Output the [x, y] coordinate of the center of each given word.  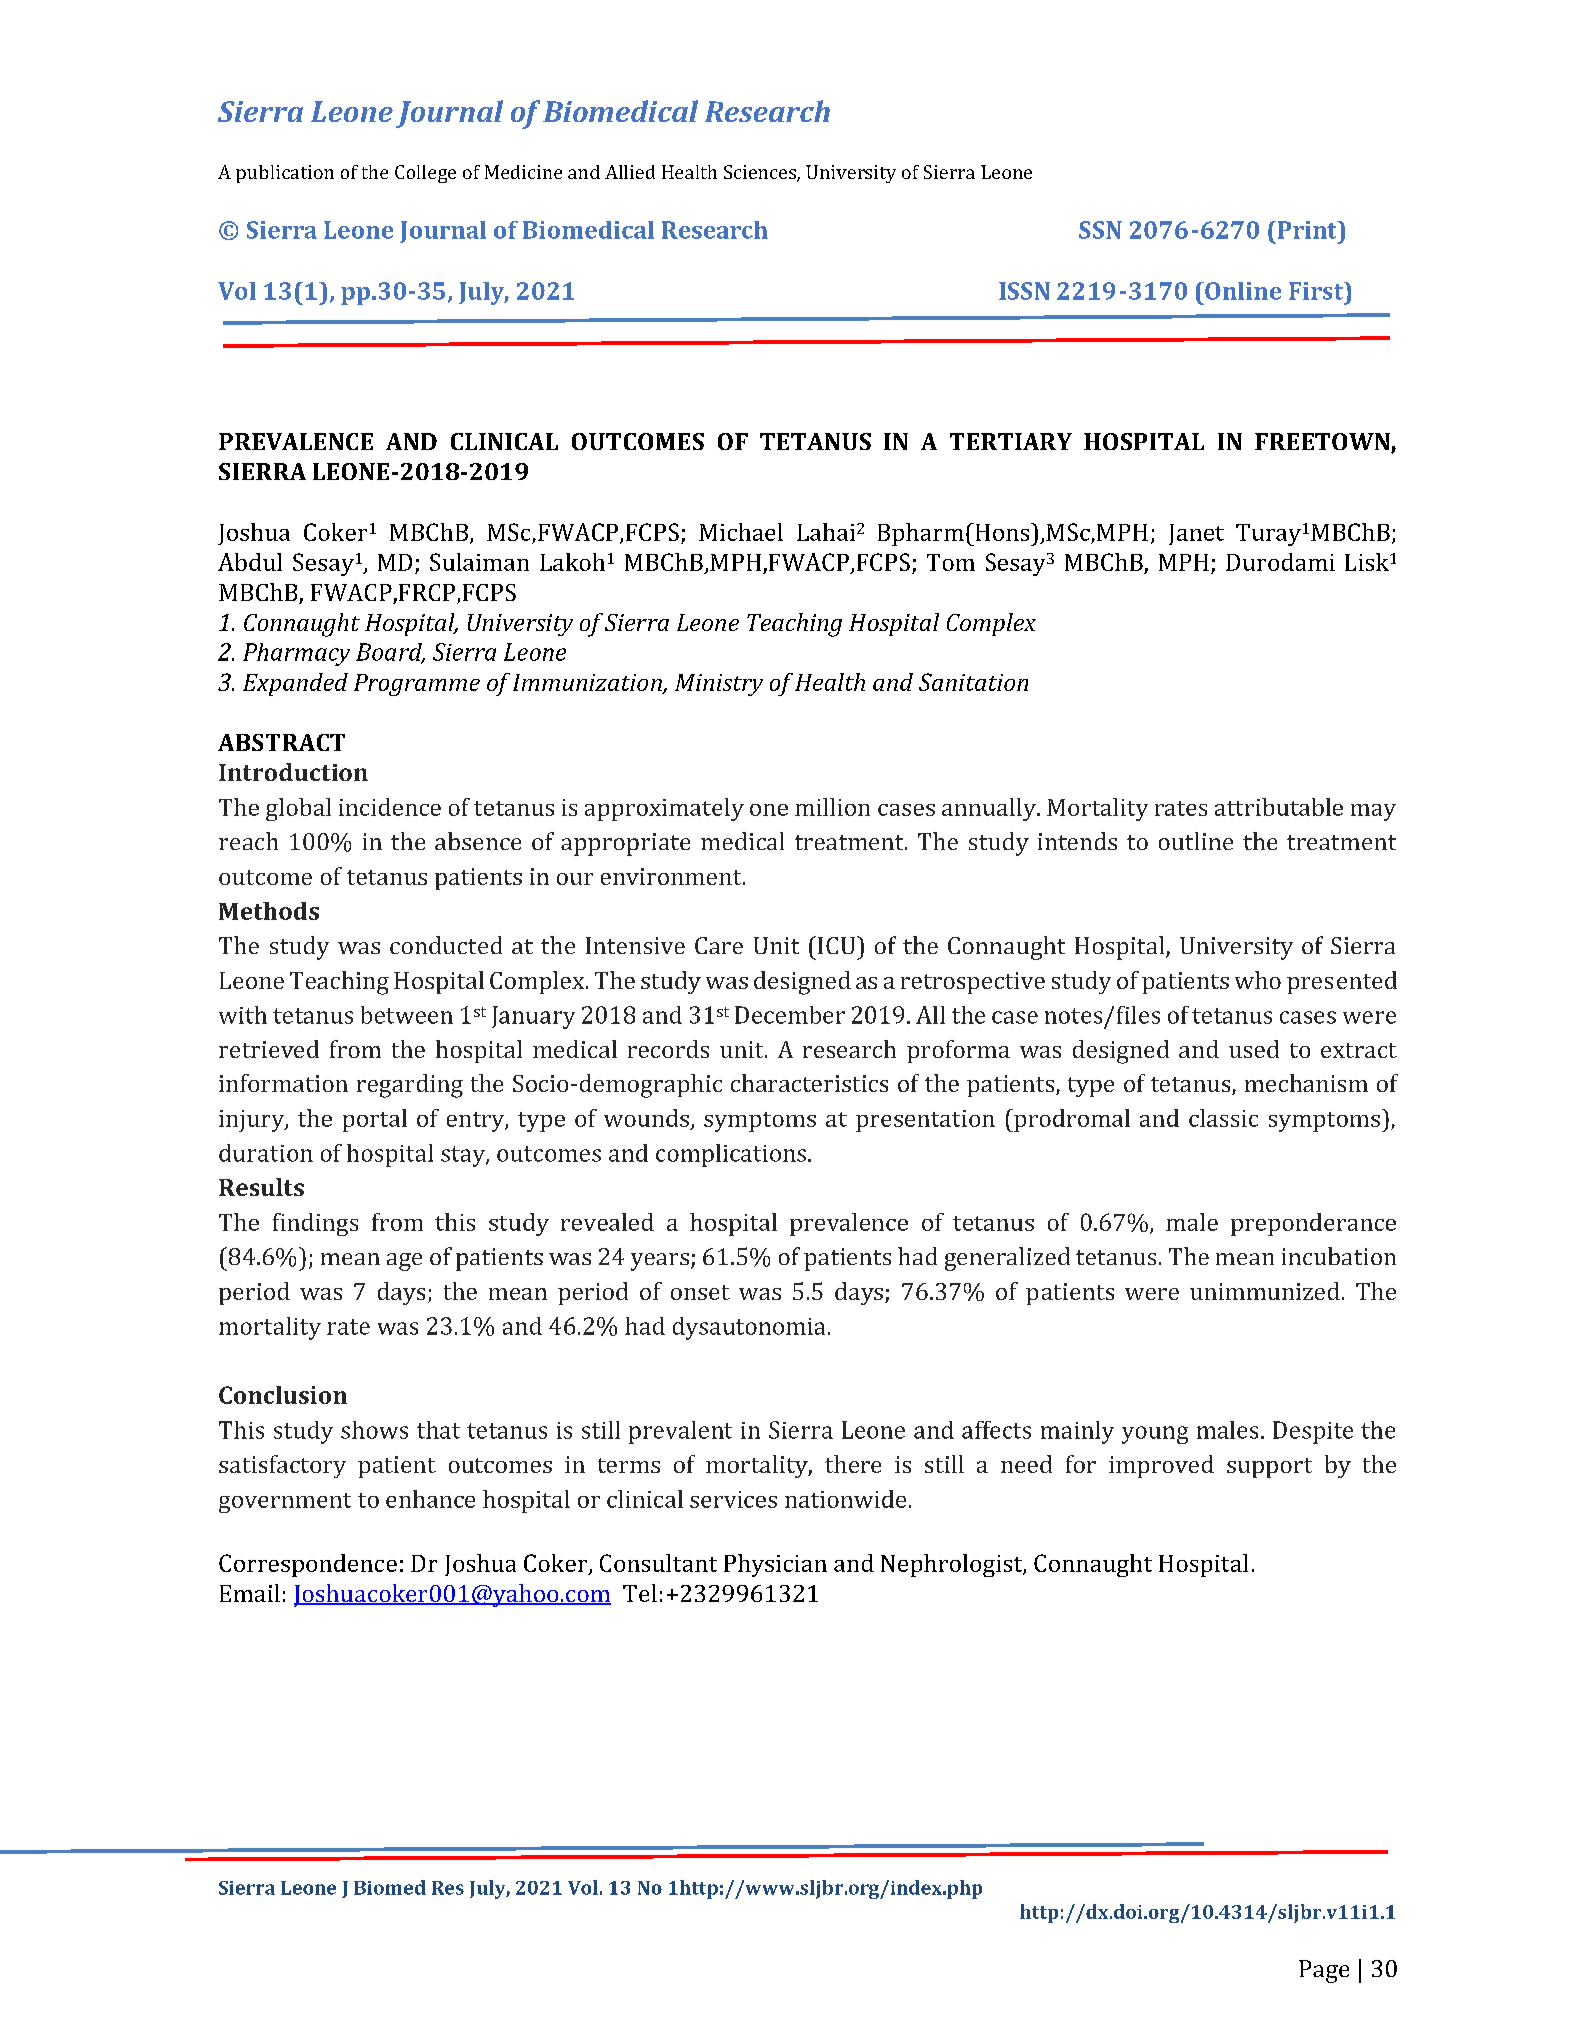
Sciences [761, 173]
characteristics [809, 1083]
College [425, 174]
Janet [1196, 534]
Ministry [719, 685]
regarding [410, 1086]
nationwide [845, 1499]
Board [390, 653]
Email [250, 1593]
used [1254, 1049]
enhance [430, 1499]
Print [1307, 230]
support [1269, 1468]
